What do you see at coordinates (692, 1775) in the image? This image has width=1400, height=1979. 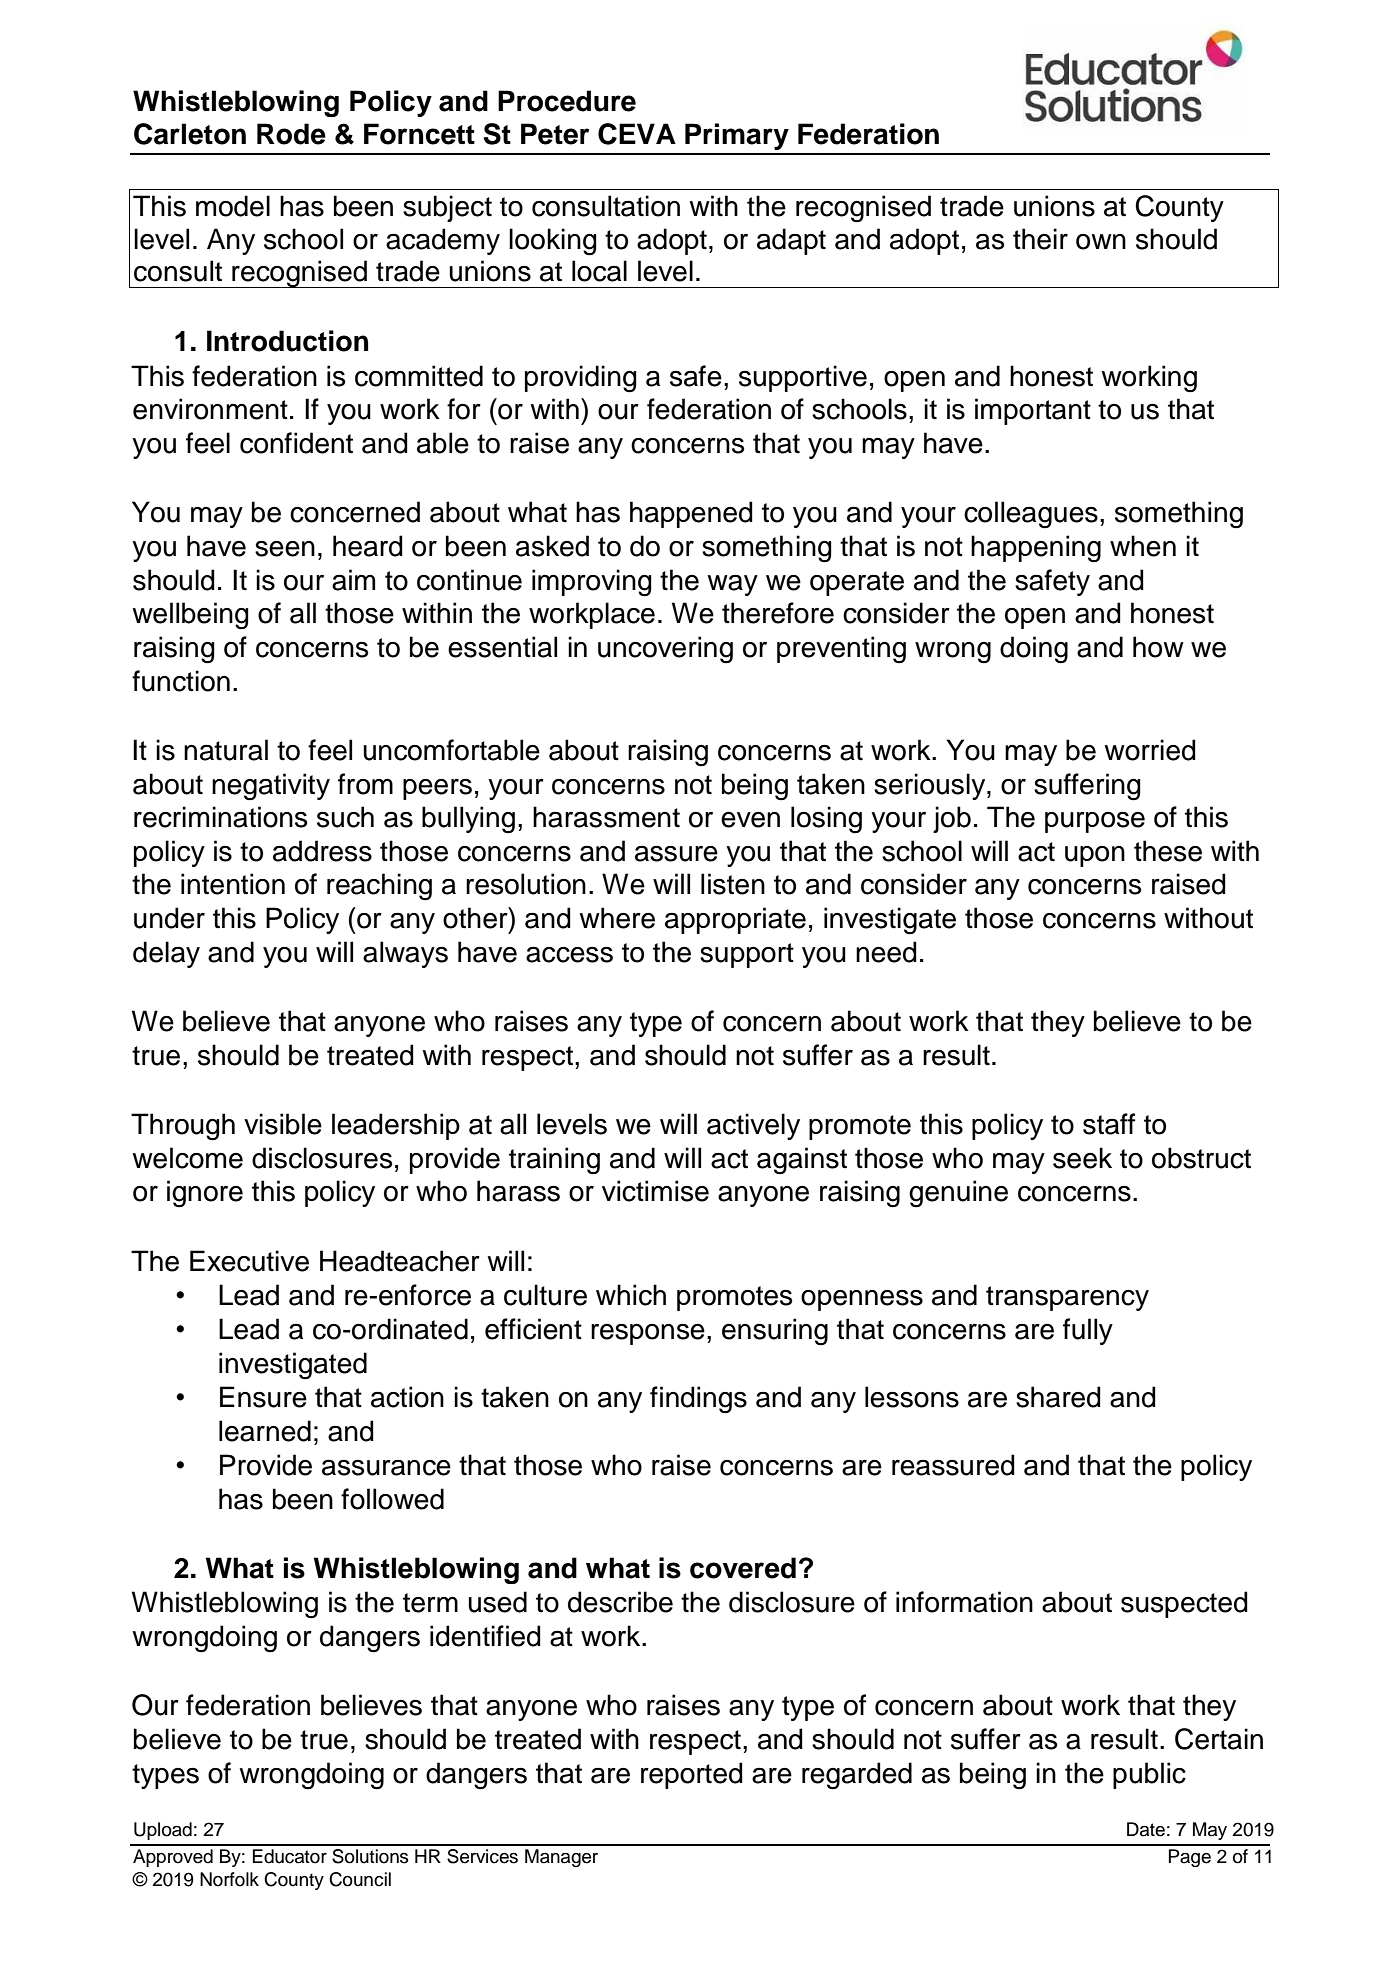 I see `reported` at bounding box center [692, 1775].
